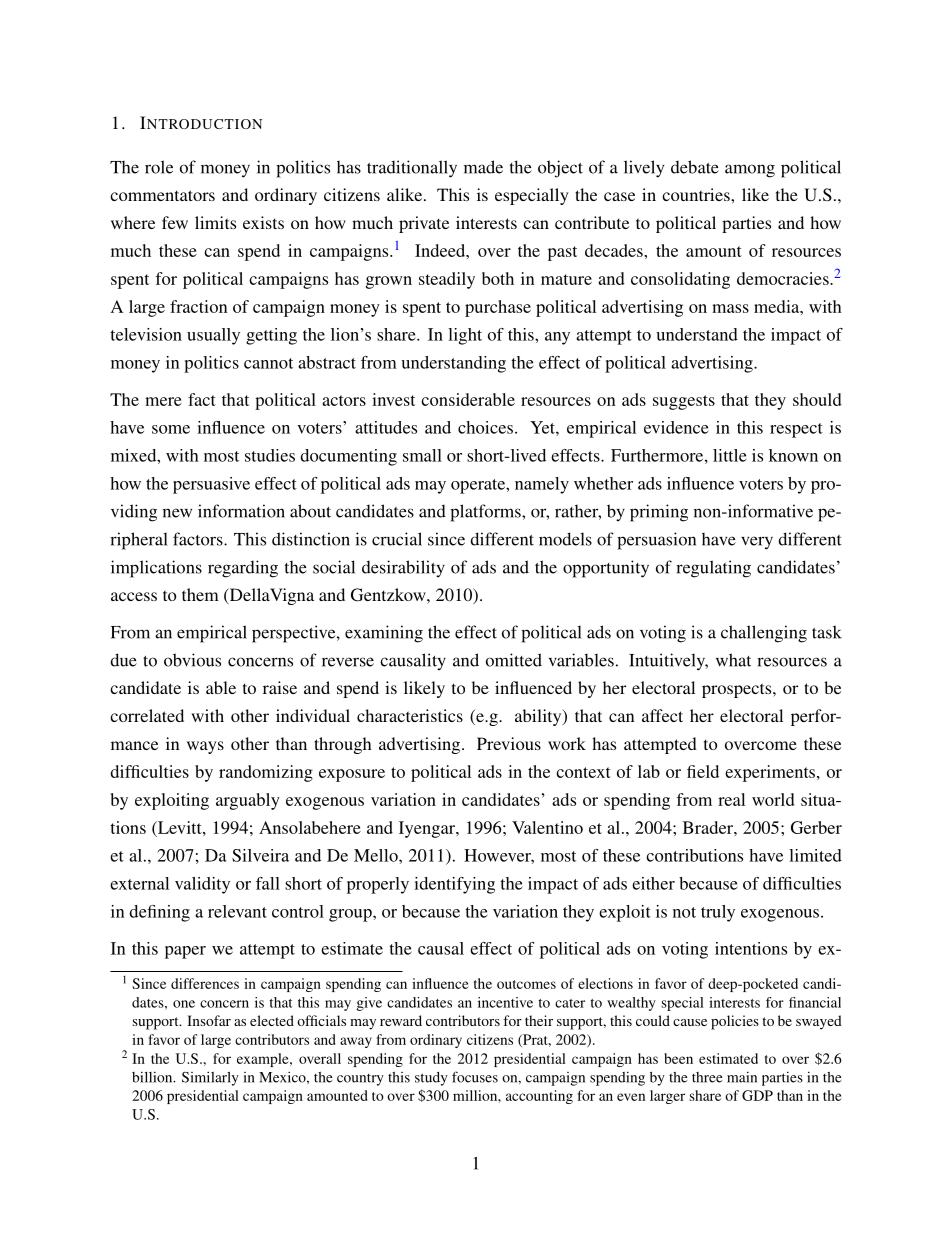 The image size is (952, 1233). Describe the element at coordinates (514, 660) in the screenshot. I see `omitted` at that location.
